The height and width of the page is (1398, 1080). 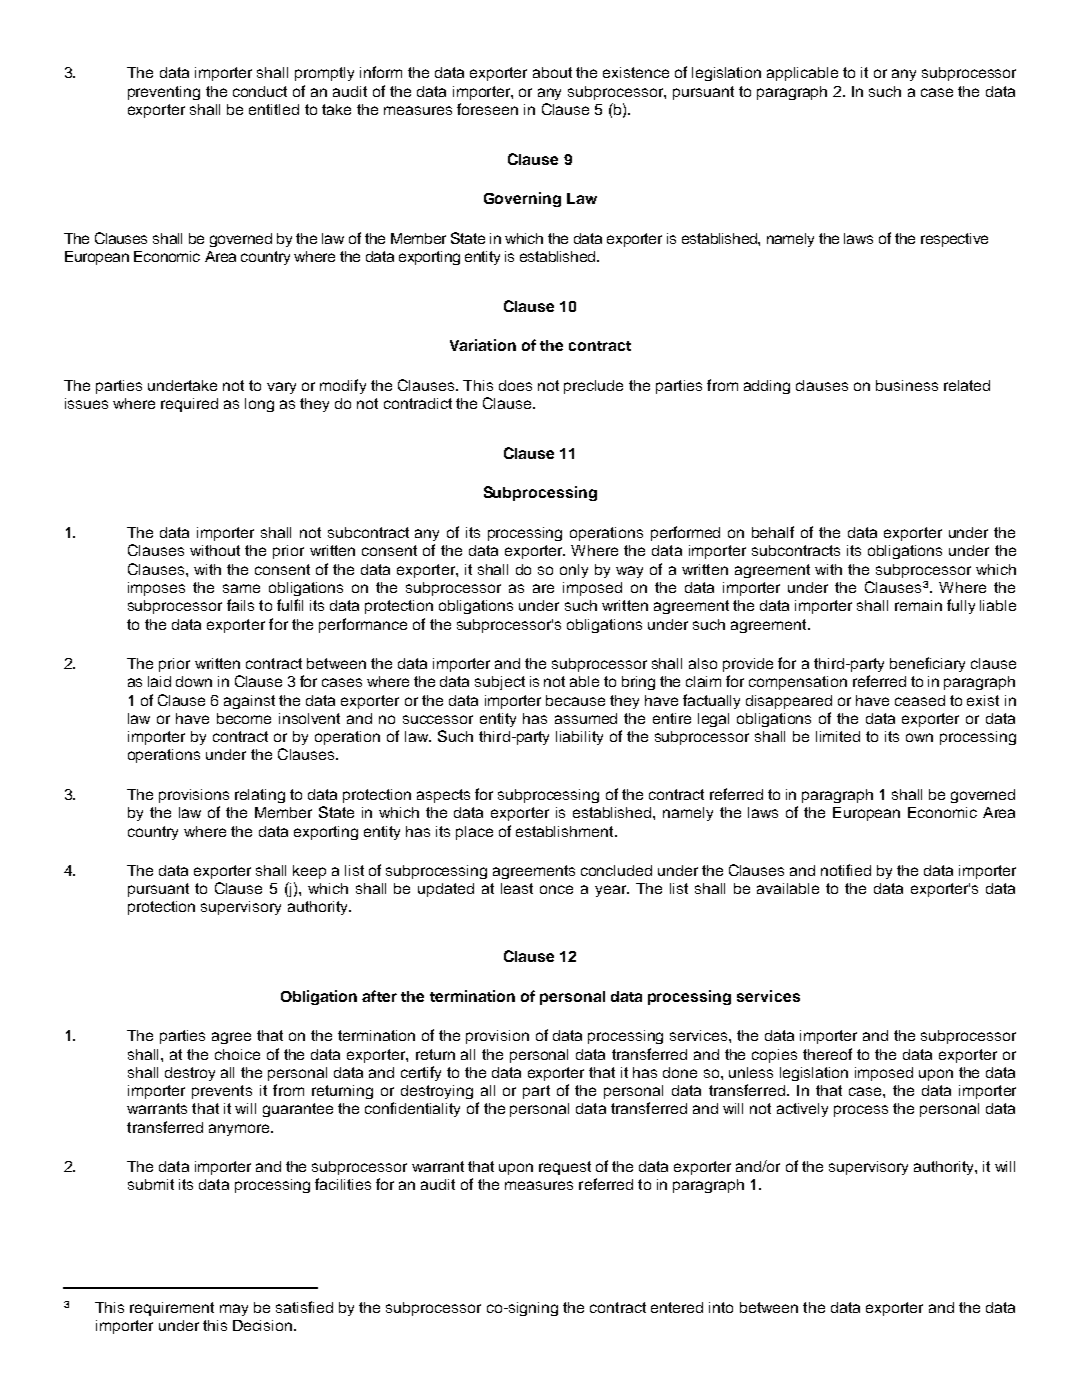 What do you see at coordinates (487, 109) in the page?
I see `foreseen` at bounding box center [487, 109].
